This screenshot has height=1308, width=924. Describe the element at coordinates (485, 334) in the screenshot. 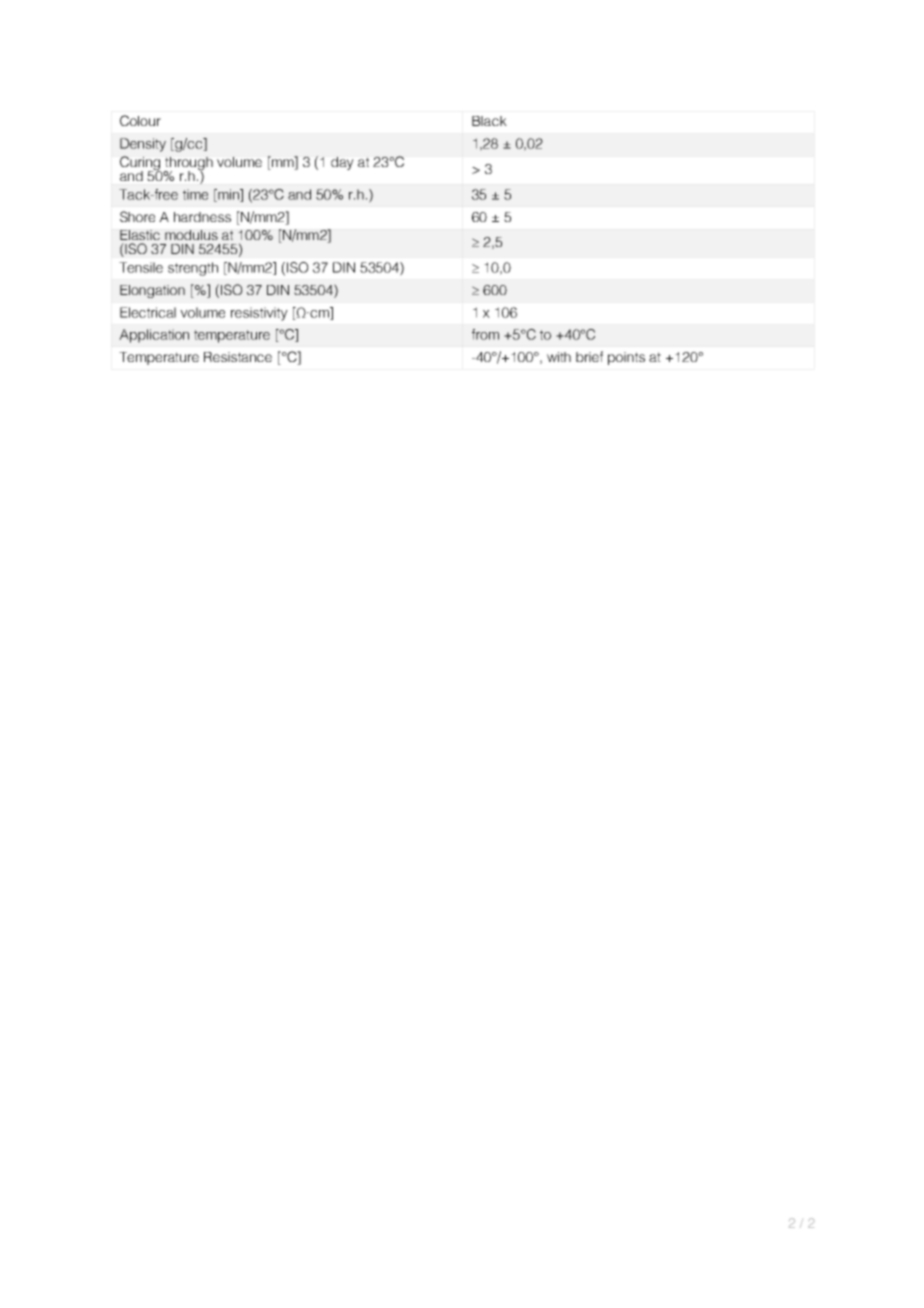

I see `from` at that location.
